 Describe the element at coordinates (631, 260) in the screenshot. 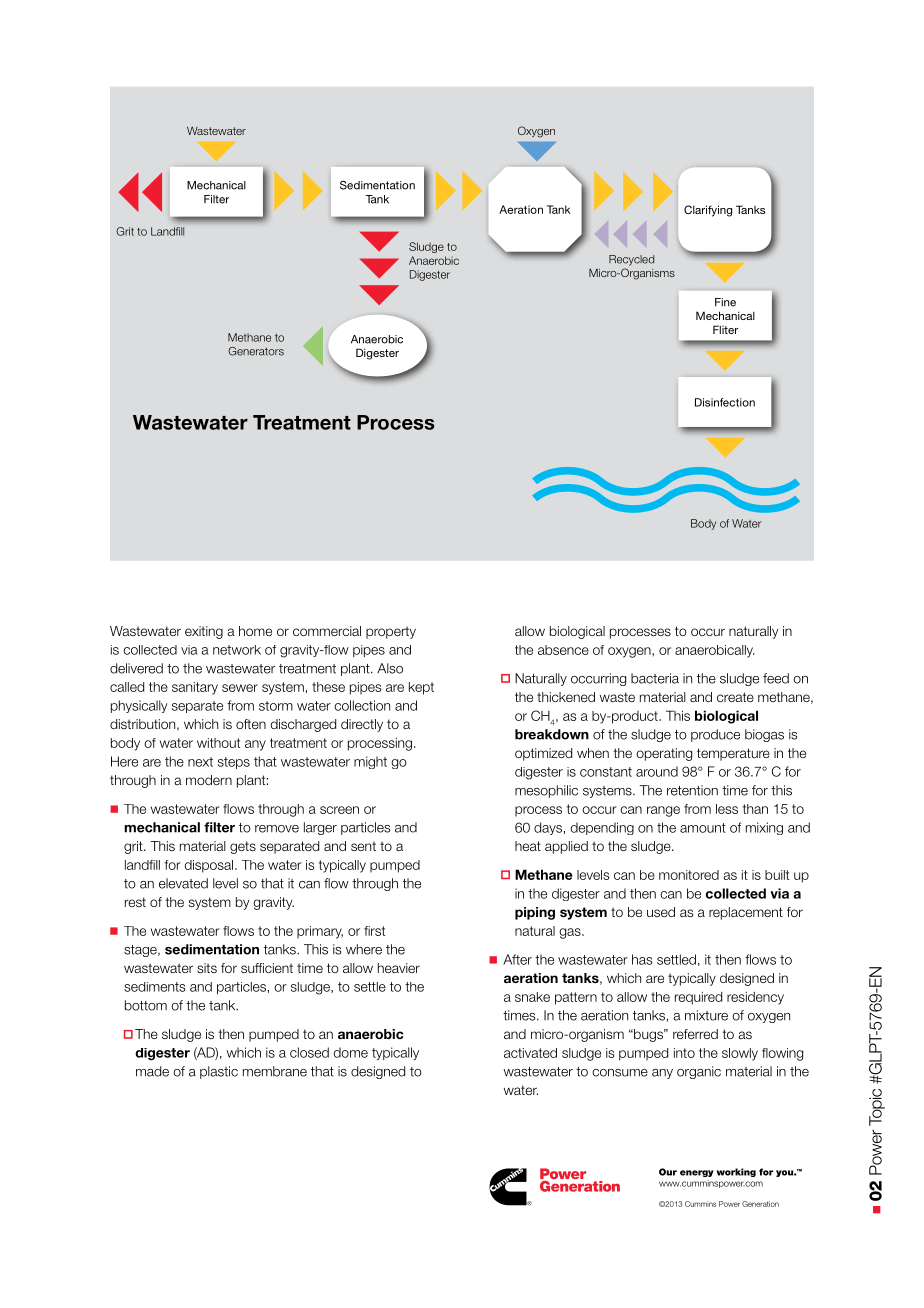

I see `Recycled` at that location.
